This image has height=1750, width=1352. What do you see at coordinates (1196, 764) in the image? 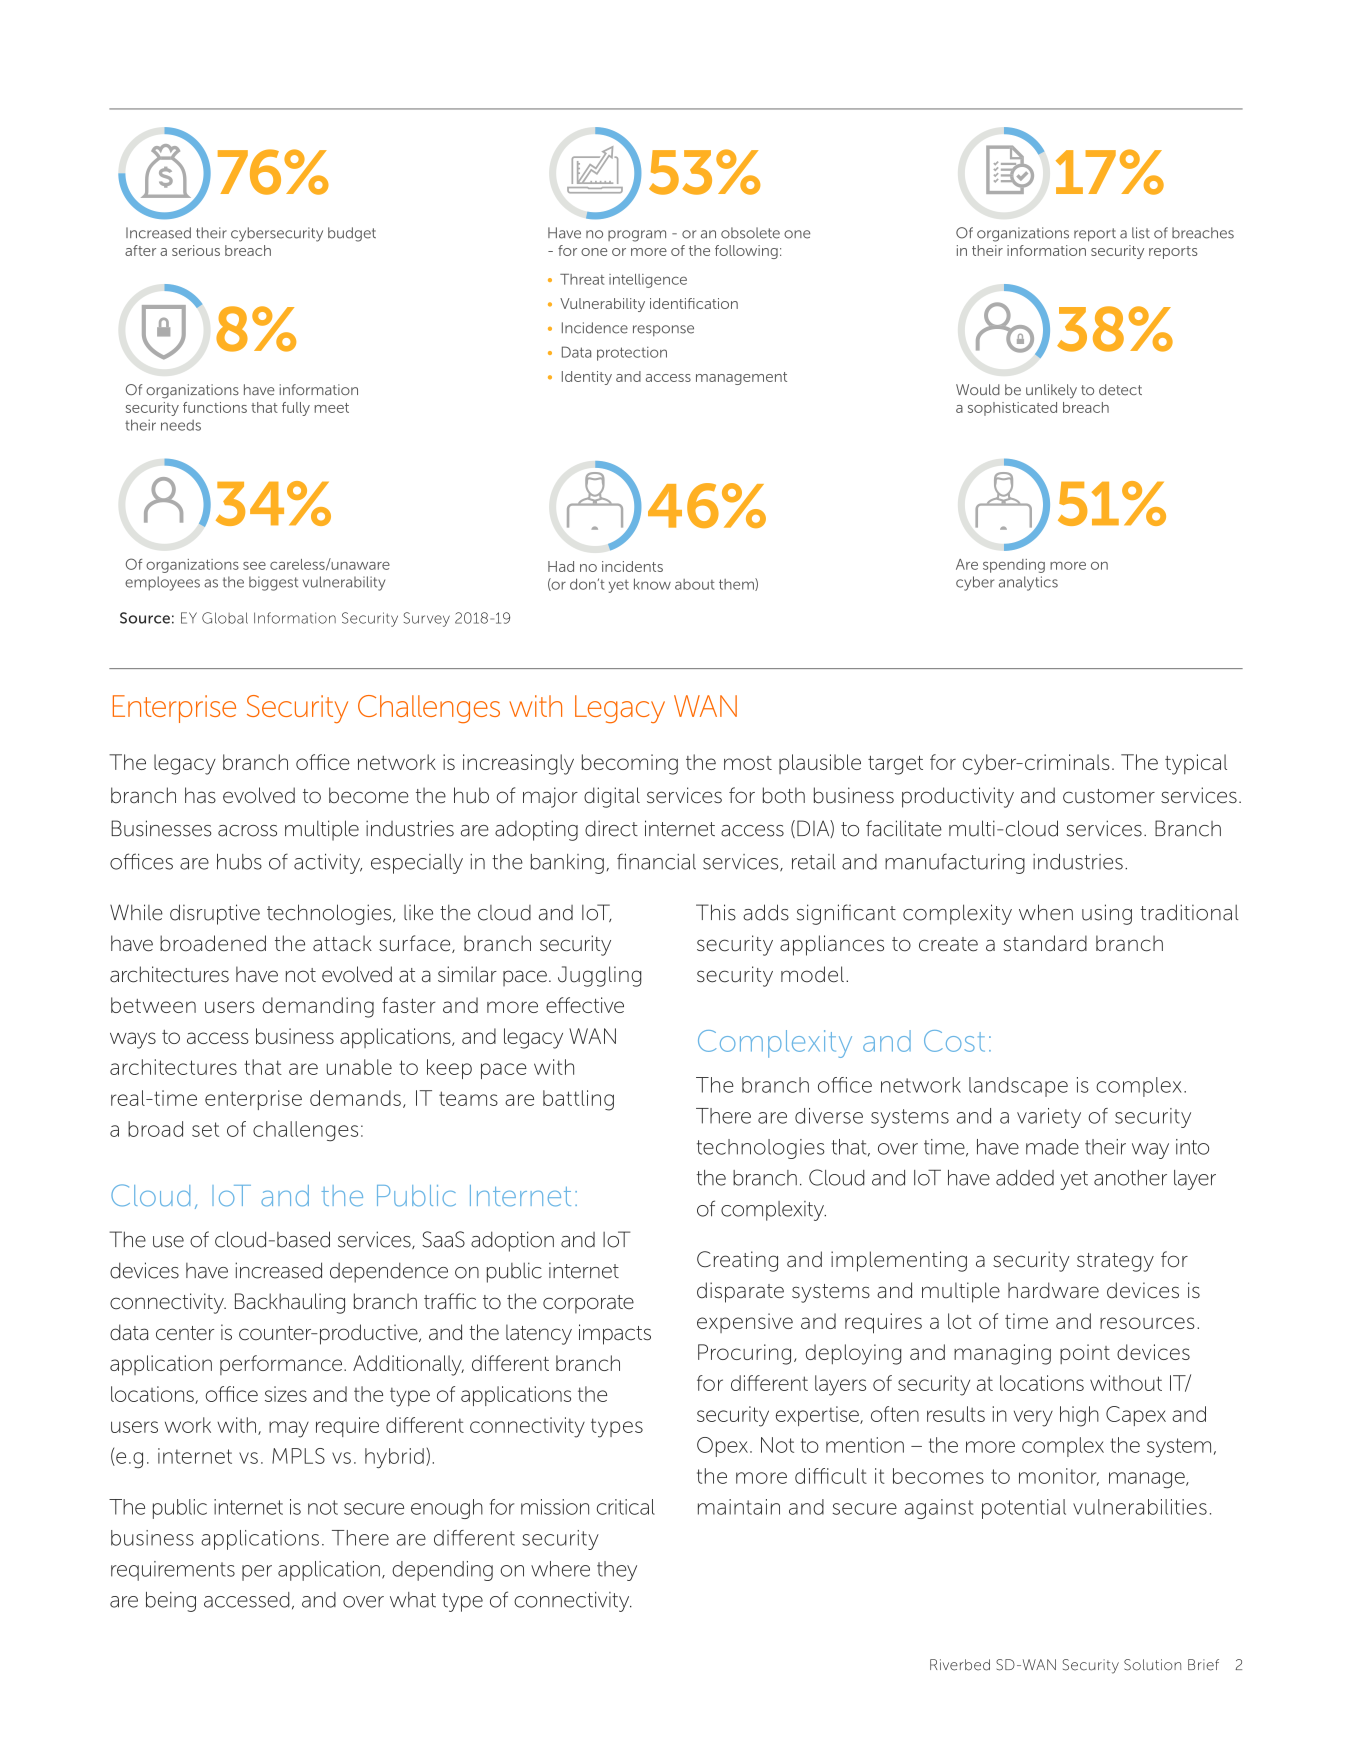
I see `typical` at bounding box center [1196, 764].
